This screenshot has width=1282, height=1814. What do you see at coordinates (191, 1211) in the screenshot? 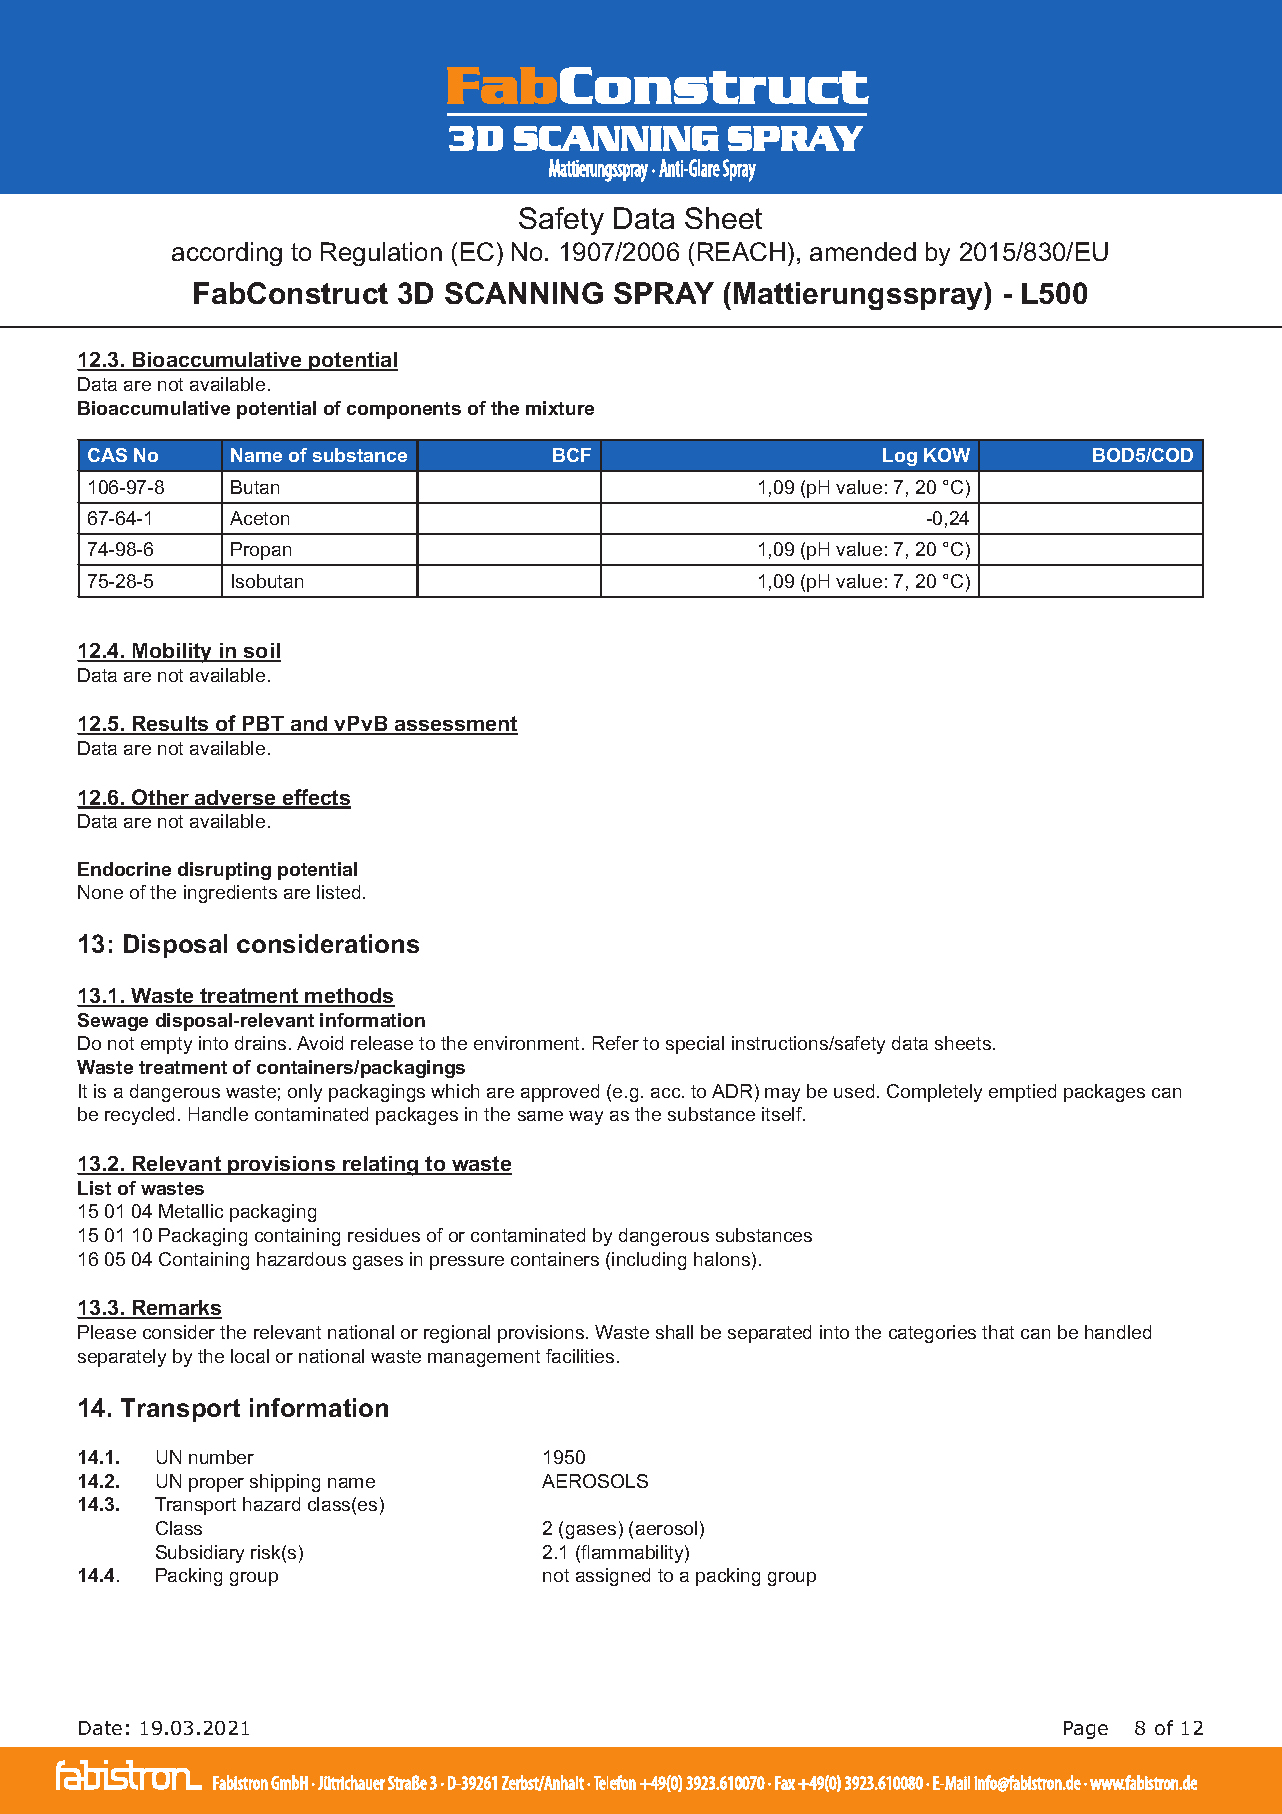
I see `Metallic` at bounding box center [191, 1211].
